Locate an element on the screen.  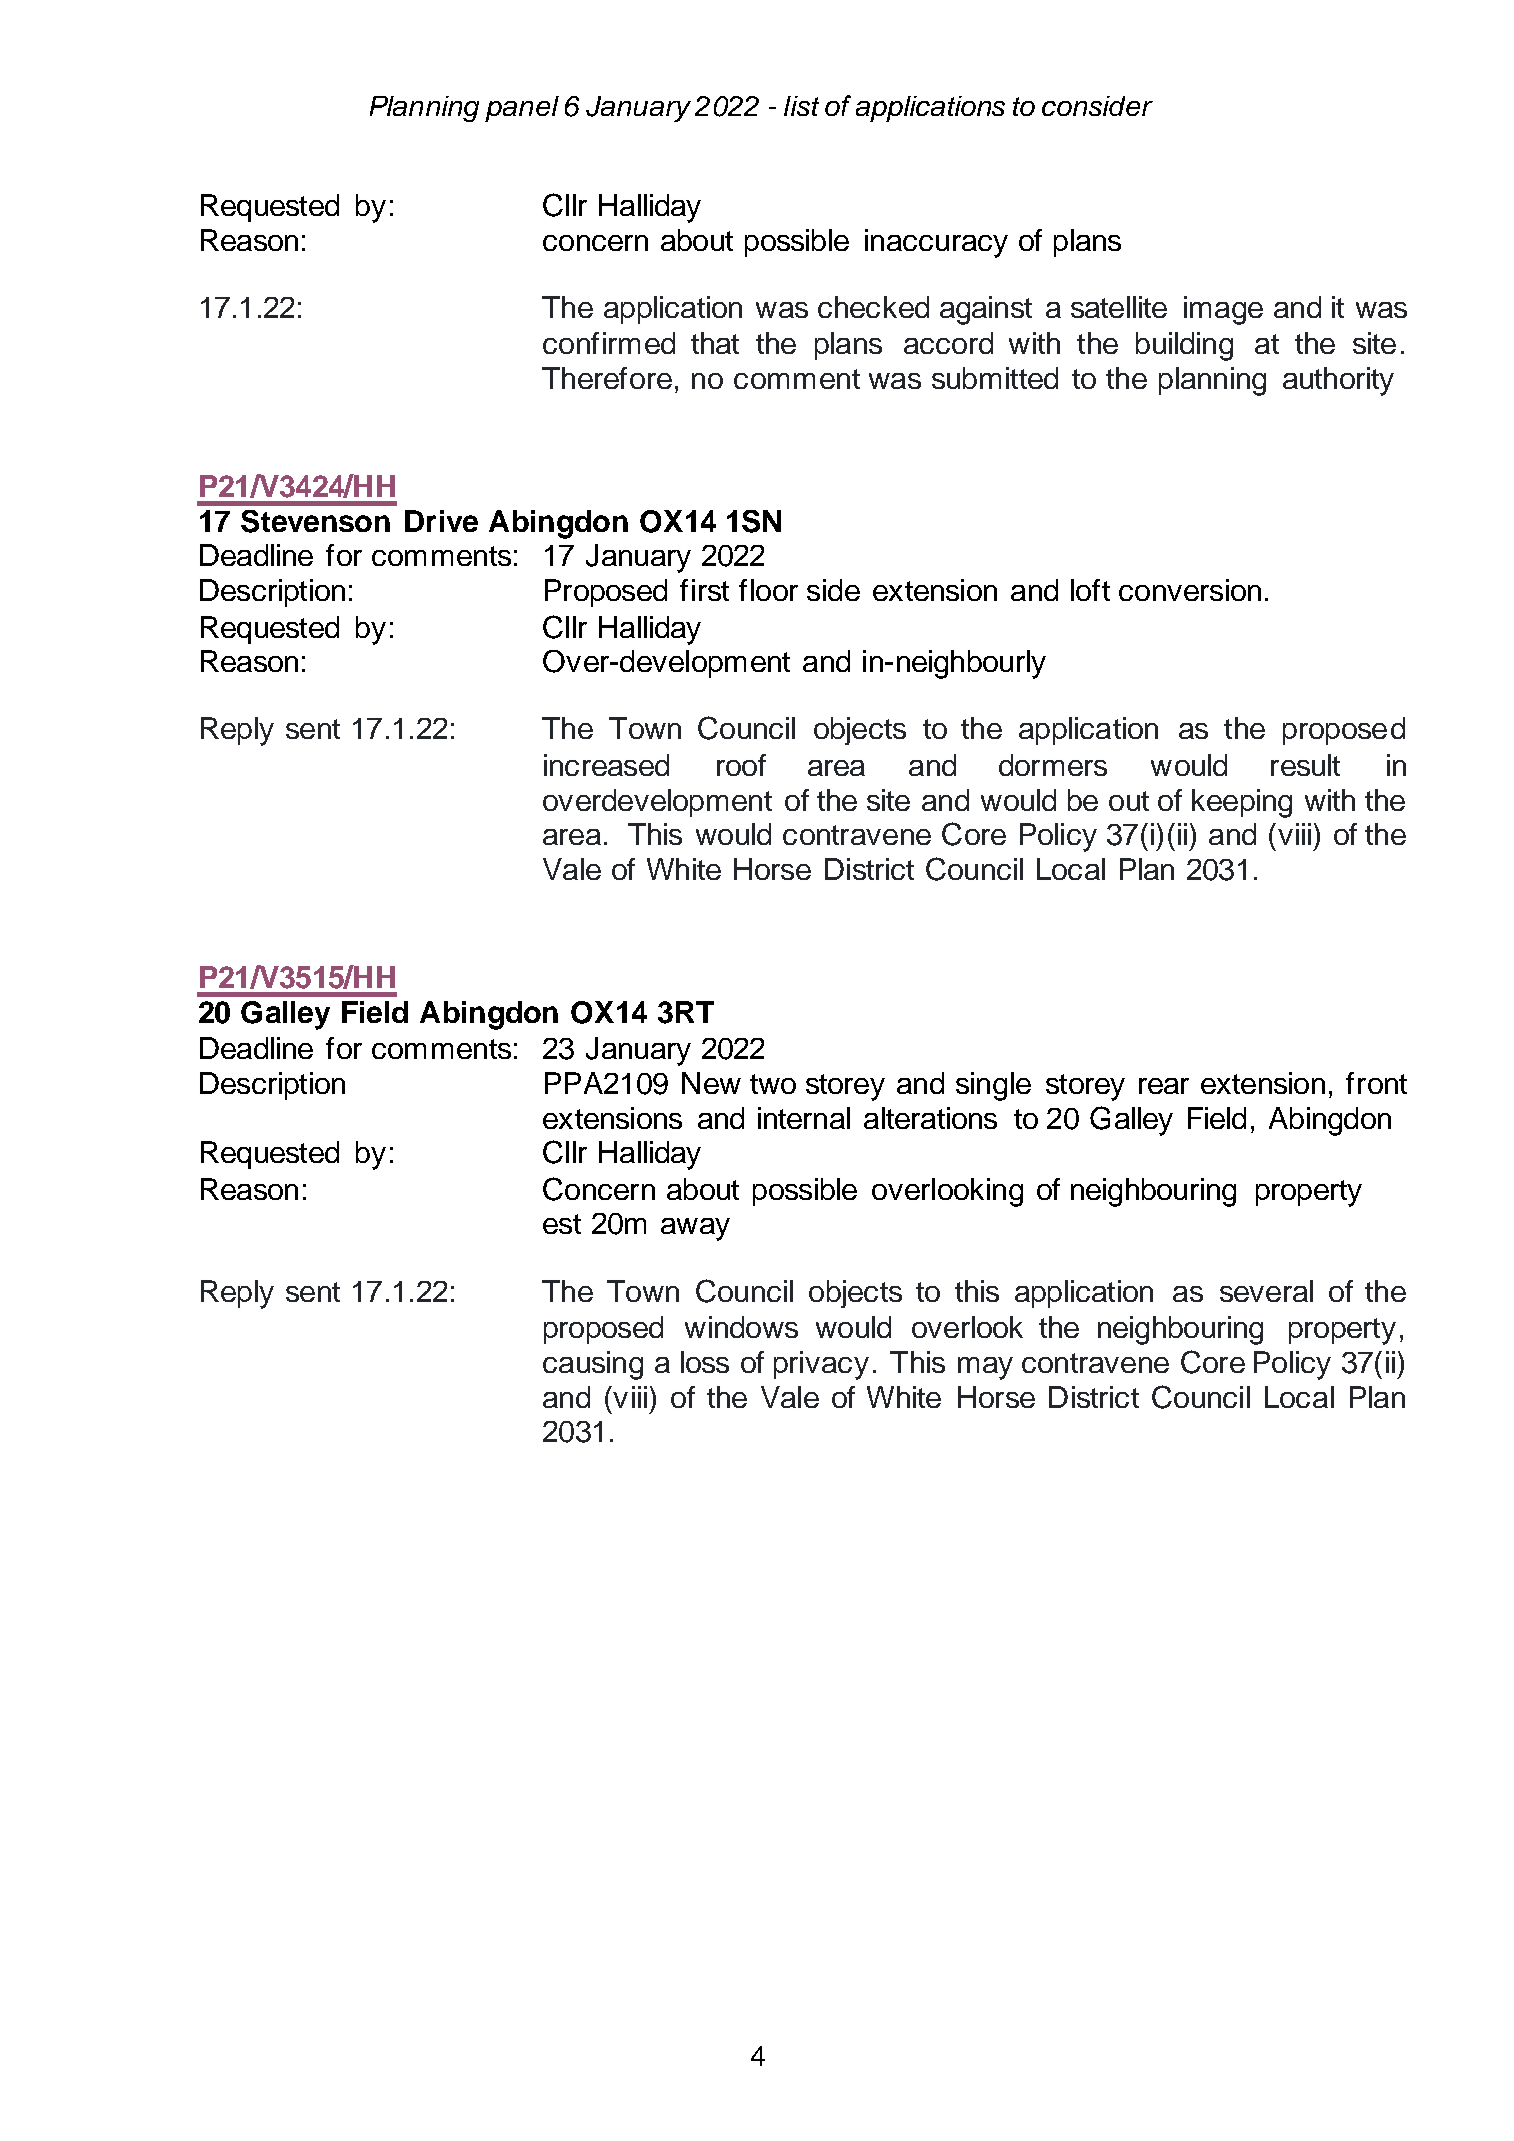
panel is located at coordinates (522, 109).
